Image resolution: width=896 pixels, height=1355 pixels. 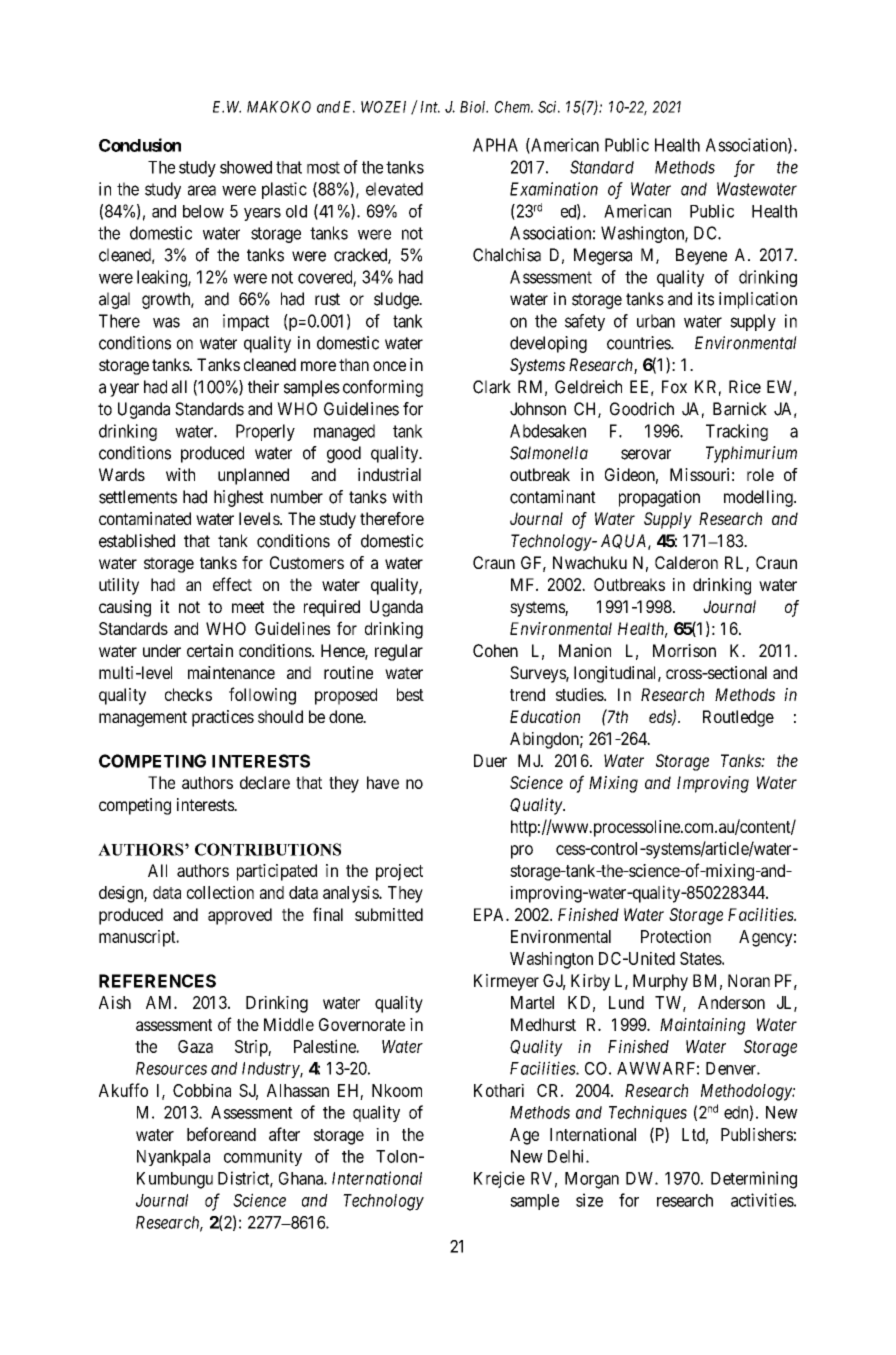 What do you see at coordinates (263, 1157) in the screenshot?
I see `community` at bounding box center [263, 1157].
